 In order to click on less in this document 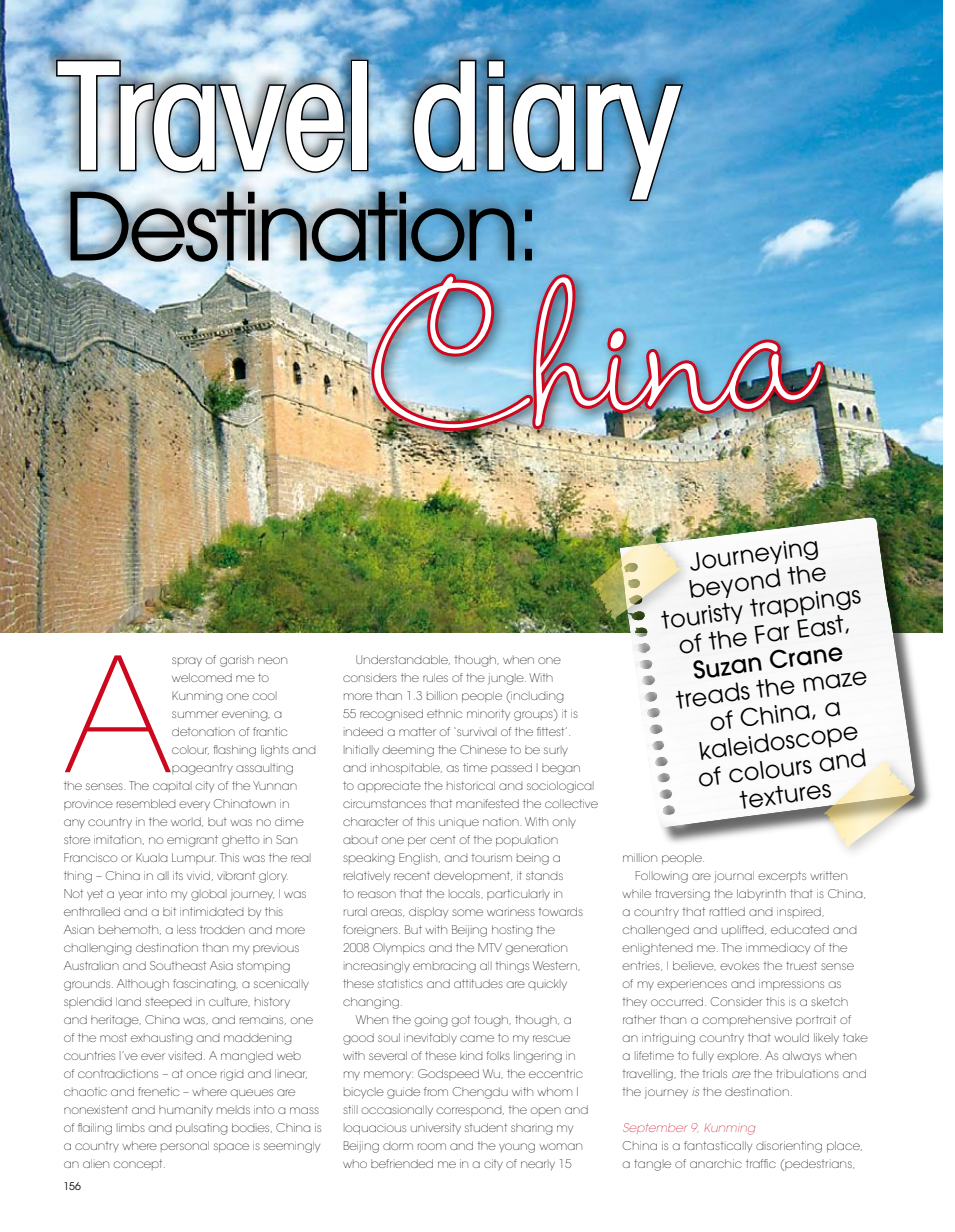, I will do `click(186, 929)`.
